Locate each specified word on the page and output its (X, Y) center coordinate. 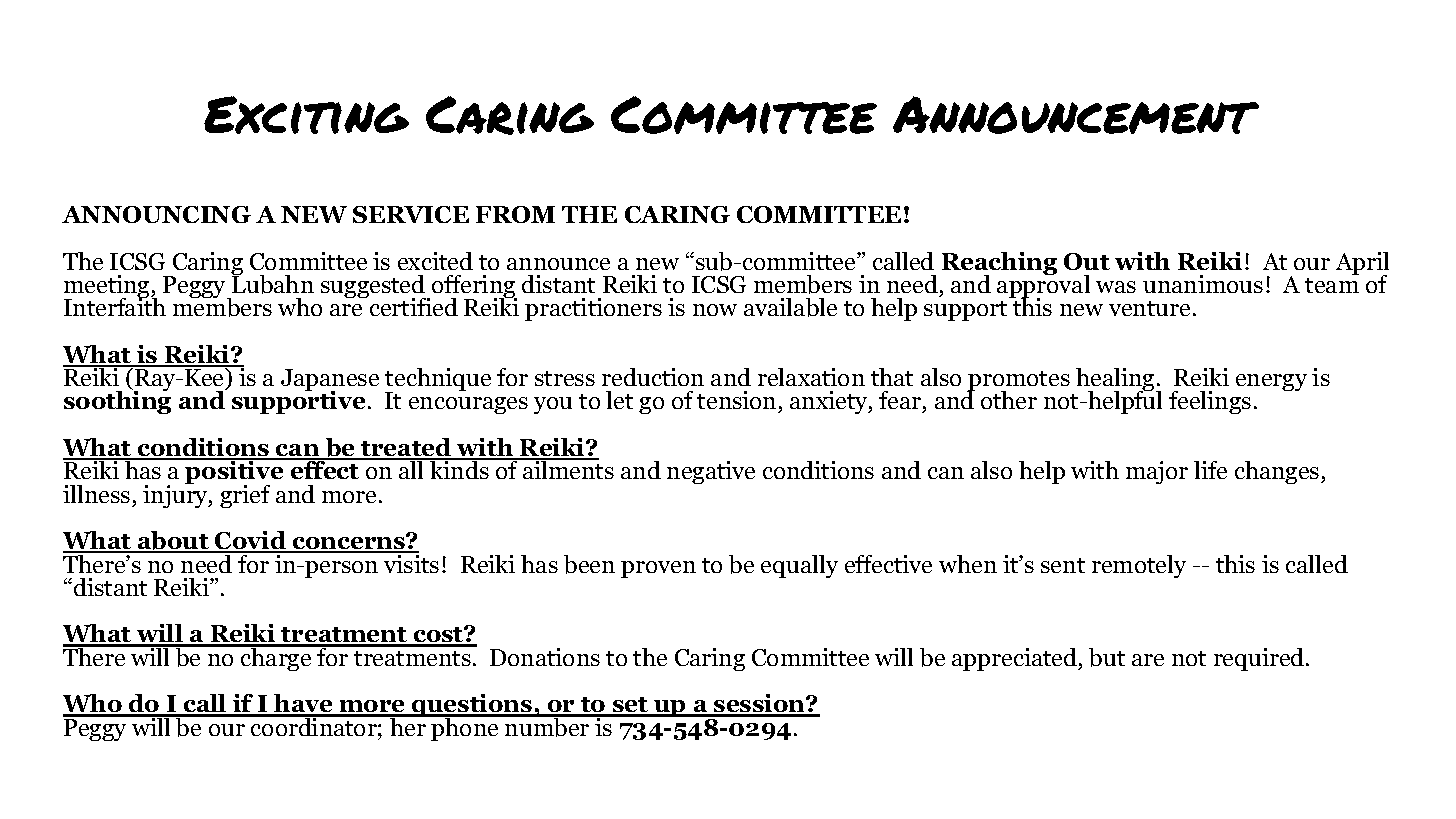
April (1362, 265)
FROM (515, 214)
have (303, 705)
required (1260, 659)
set (631, 706)
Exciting (306, 115)
